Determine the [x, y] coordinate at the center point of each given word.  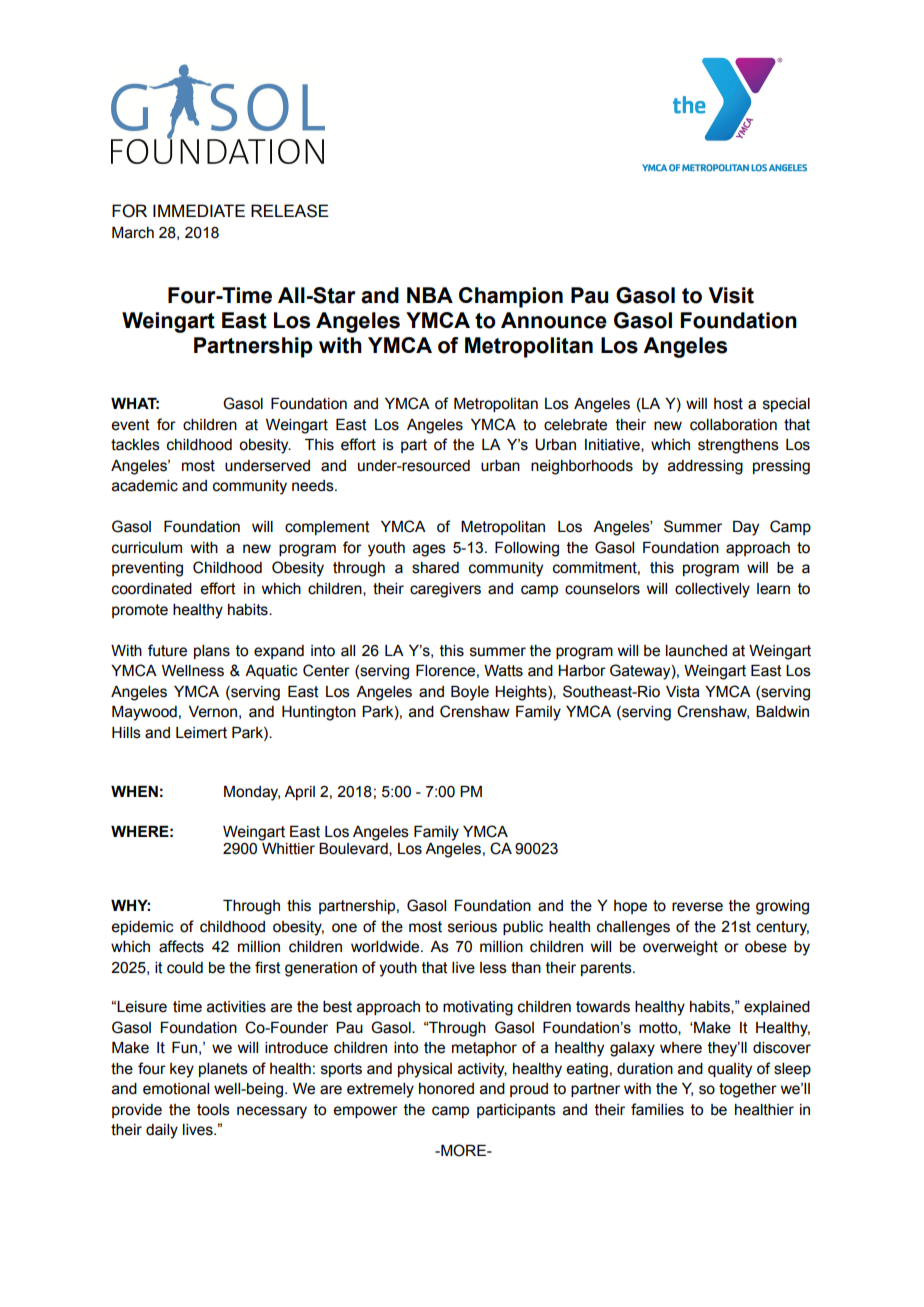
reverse [697, 907]
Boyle [470, 693]
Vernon [213, 712]
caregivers [445, 590]
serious [472, 927]
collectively [712, 590]
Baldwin [782, 712]
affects [181, 946]
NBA [430, 295]
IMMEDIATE [199, 210]
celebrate [575, 425]
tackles [135, 445]
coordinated [152, 589]
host [728, 404]
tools [213, 1110]
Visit [731, 295]
